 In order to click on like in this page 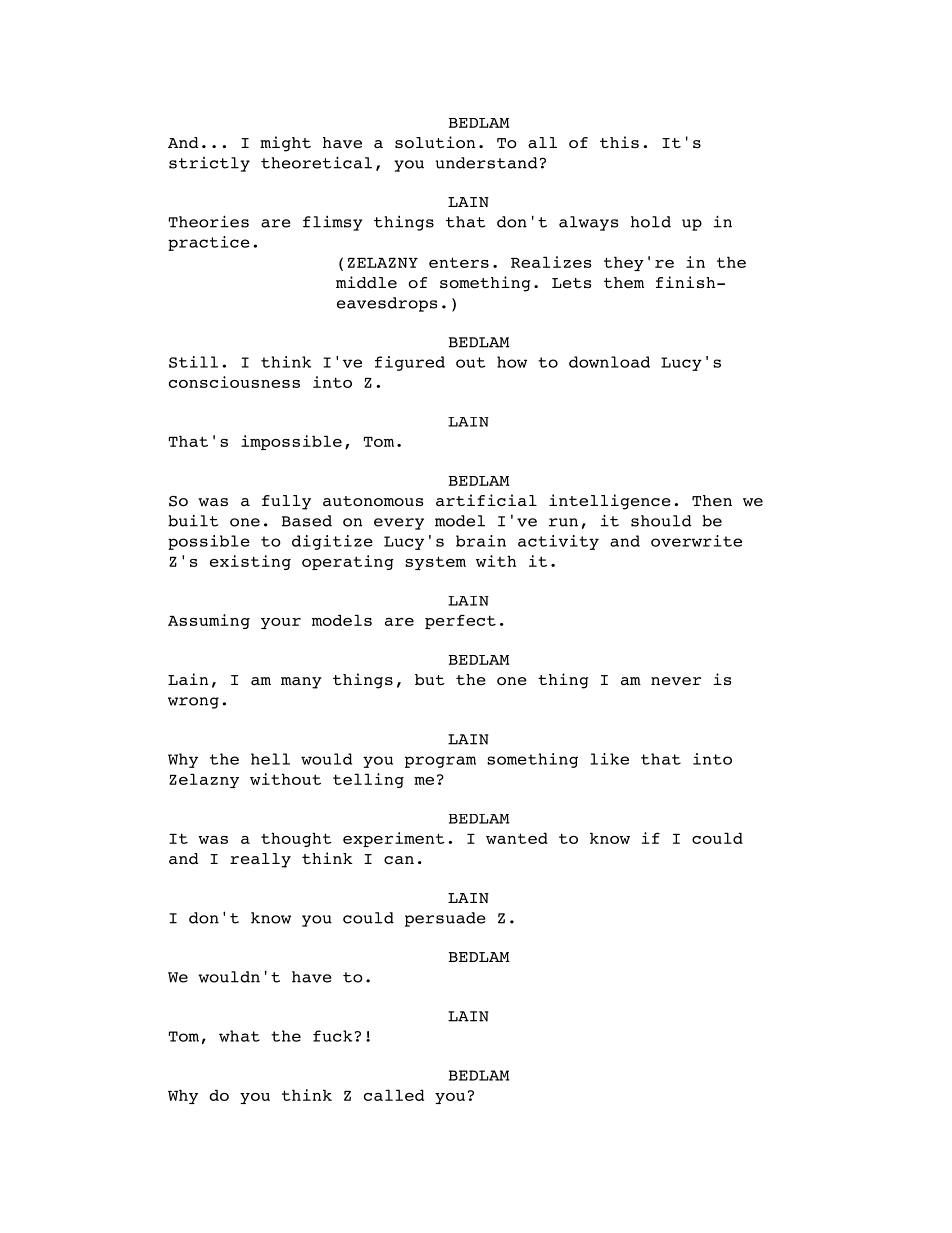, I will do `click(609, 759)`.
